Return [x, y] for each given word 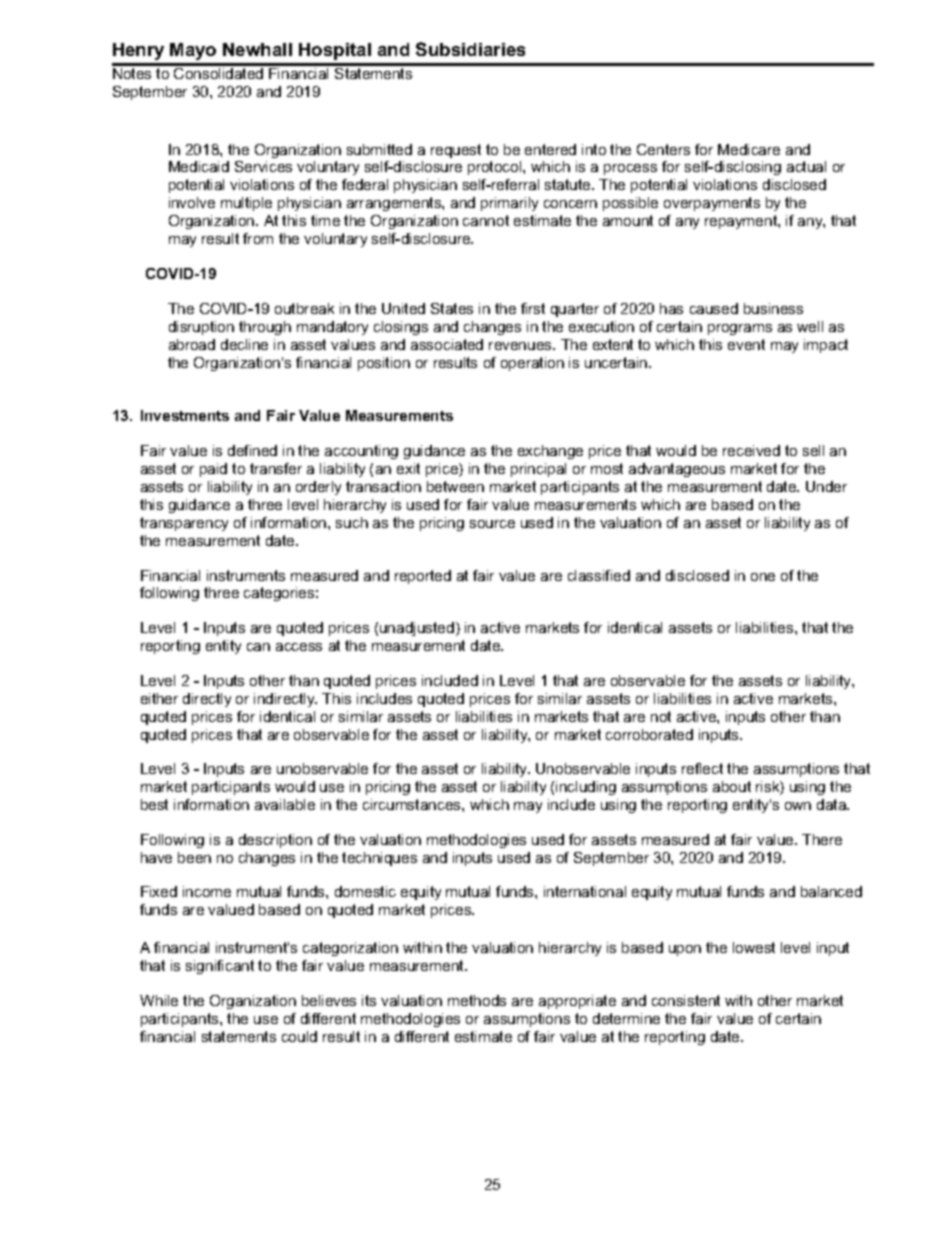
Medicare [749, 149]
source [492, 524]
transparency [184, 524]
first [533, 308]
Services [263, 166]
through [265, 328]
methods [477, 1000]
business [773, 308]
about [732, 786]
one [763, 577]
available [285, 804]
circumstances [413, 804]
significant [220, 967]
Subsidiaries [470, 49]
